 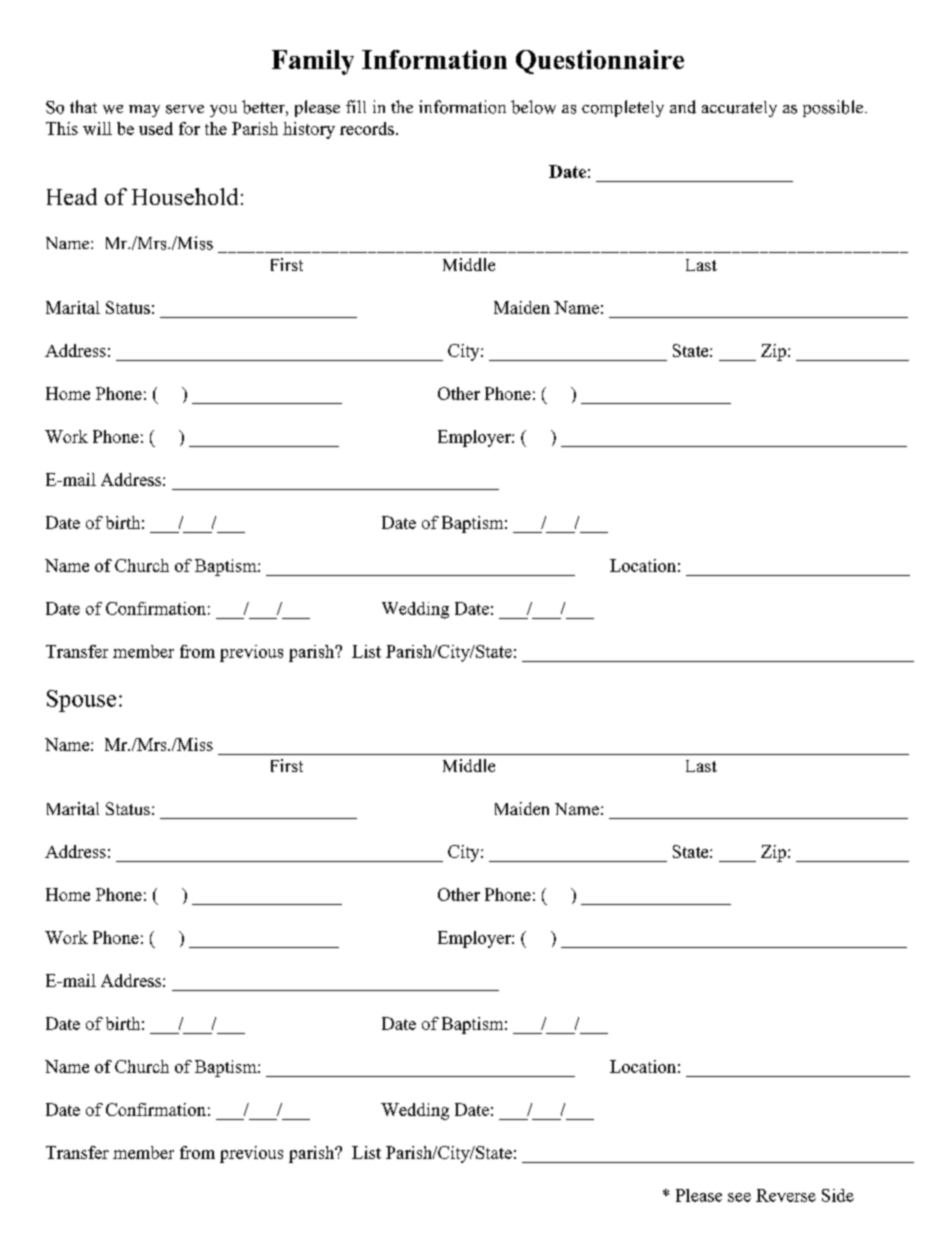 I want to click on Spouse, so click(x=81, y=701).
